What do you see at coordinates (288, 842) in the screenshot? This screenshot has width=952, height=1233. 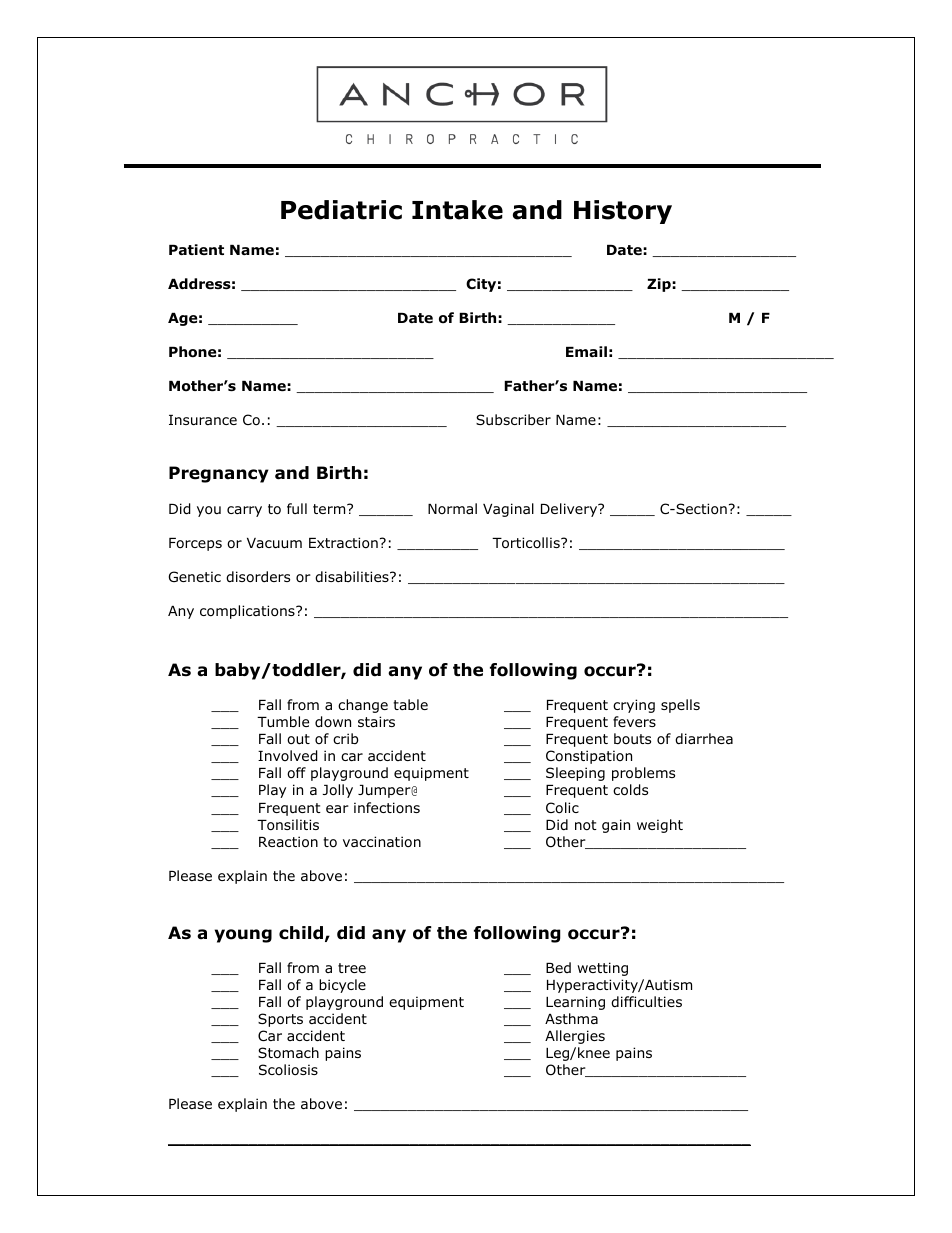 I see `Reaction` at bounding box center [288, 842].
